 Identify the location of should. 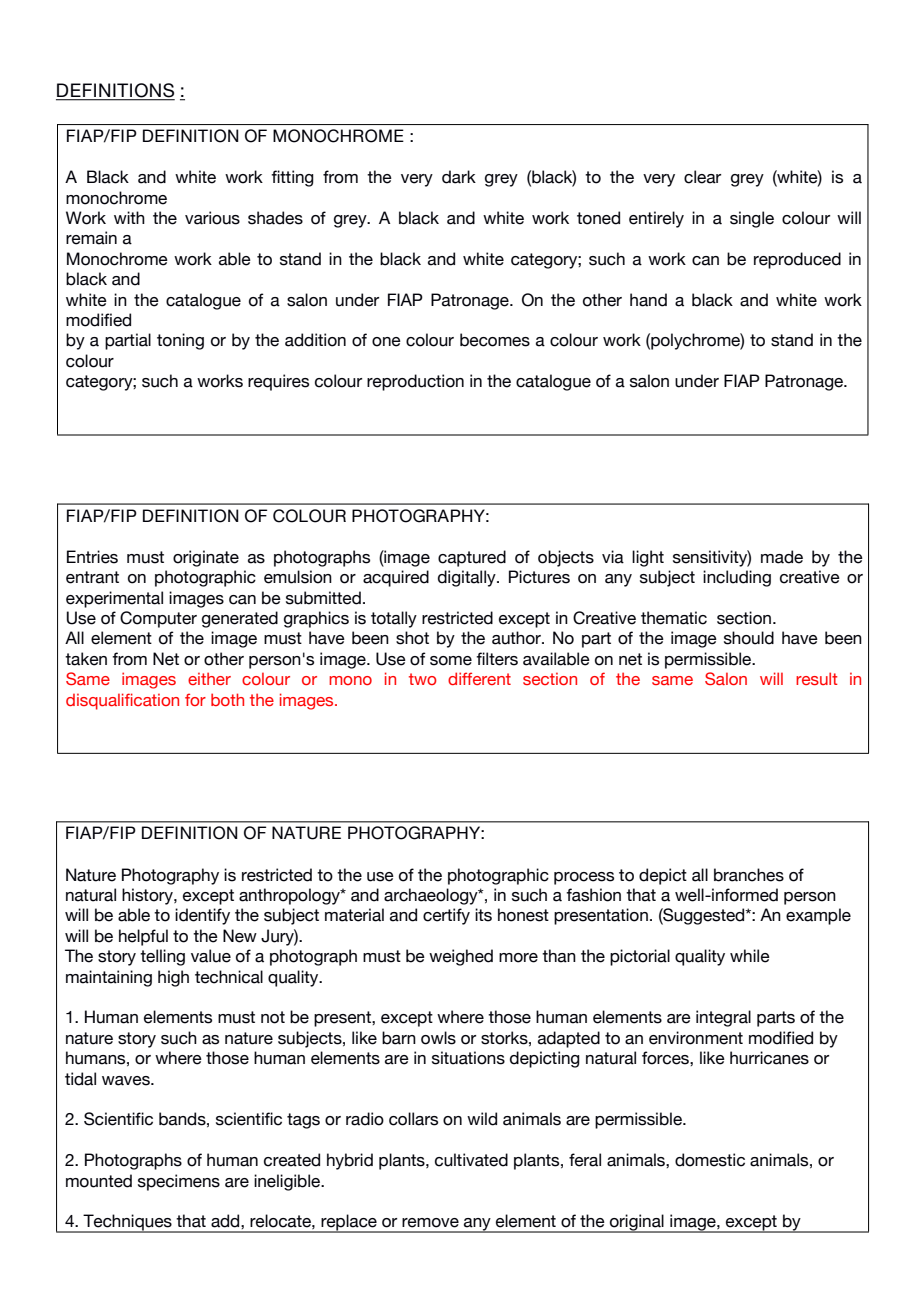
(749, 638).
